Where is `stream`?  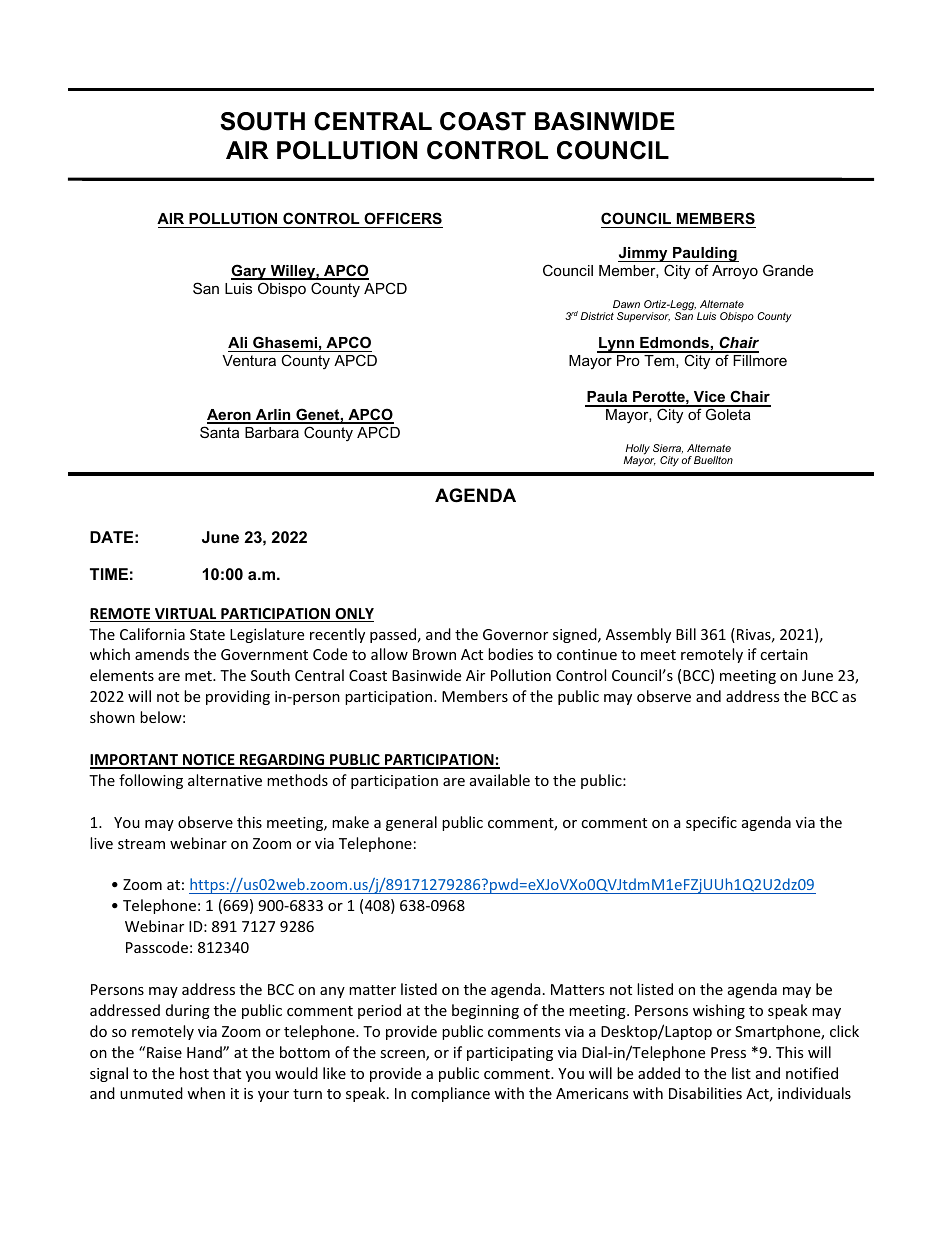 stream is located at coordinates (141, 844).
